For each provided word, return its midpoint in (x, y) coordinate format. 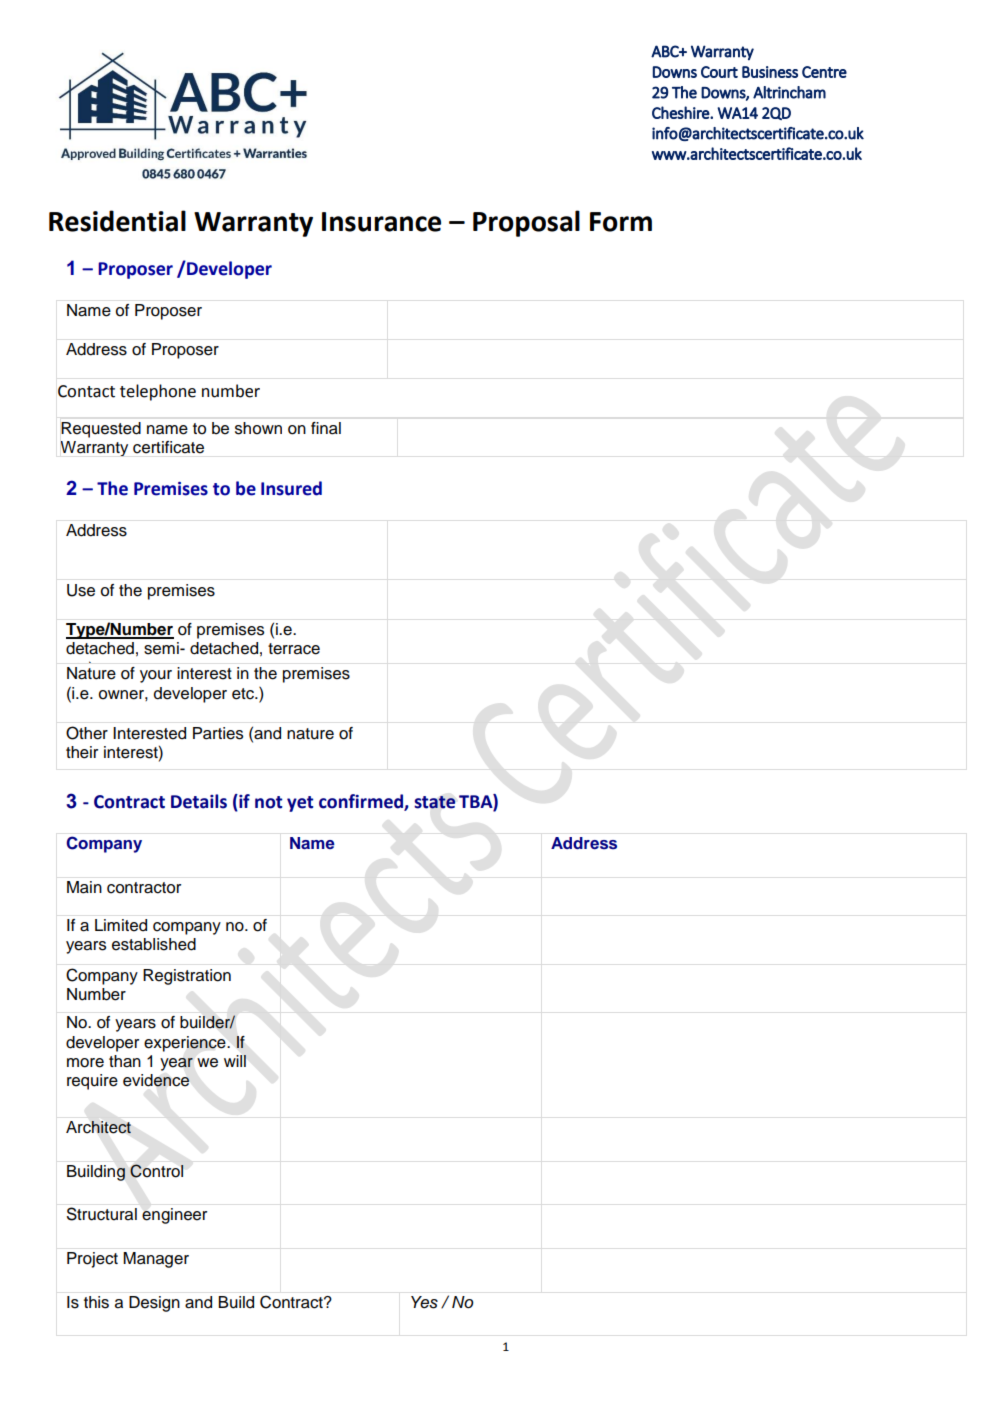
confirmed (362, 802)
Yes (424, 1302)
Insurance (381, 222)
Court (719, 72)
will (235, 1061)
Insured (291, 488)
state (435, 802)
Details (199, 801)
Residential (117, 221)
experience (186, 1044)
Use (81, 590)
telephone (158, 392)
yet (300, 804)
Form (621, 222)
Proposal (526, 223)
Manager (156, 1260)
